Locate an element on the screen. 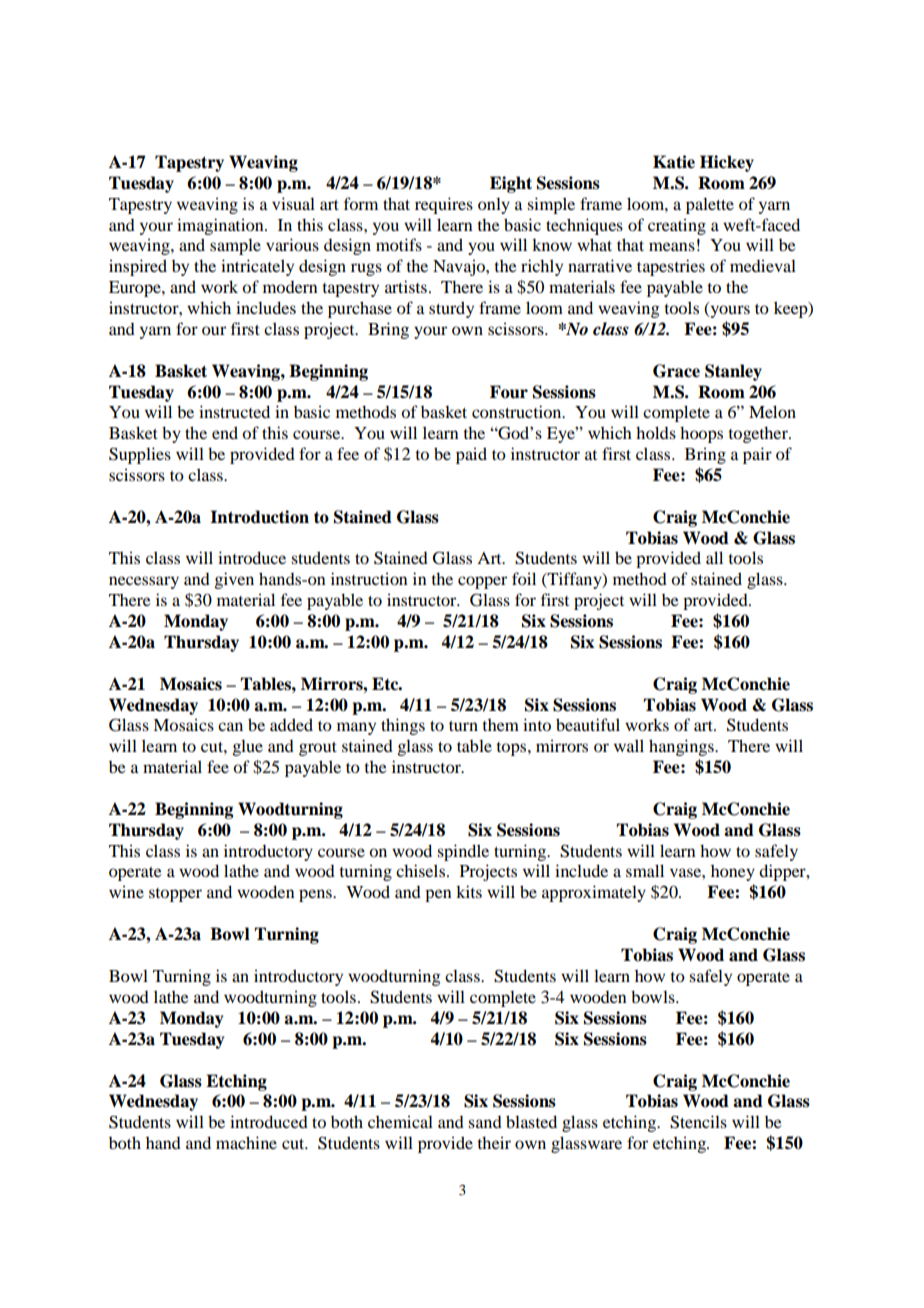 The width and height of the screenshot is (924, 1308). hangings is located at coordinates (682, 747).
